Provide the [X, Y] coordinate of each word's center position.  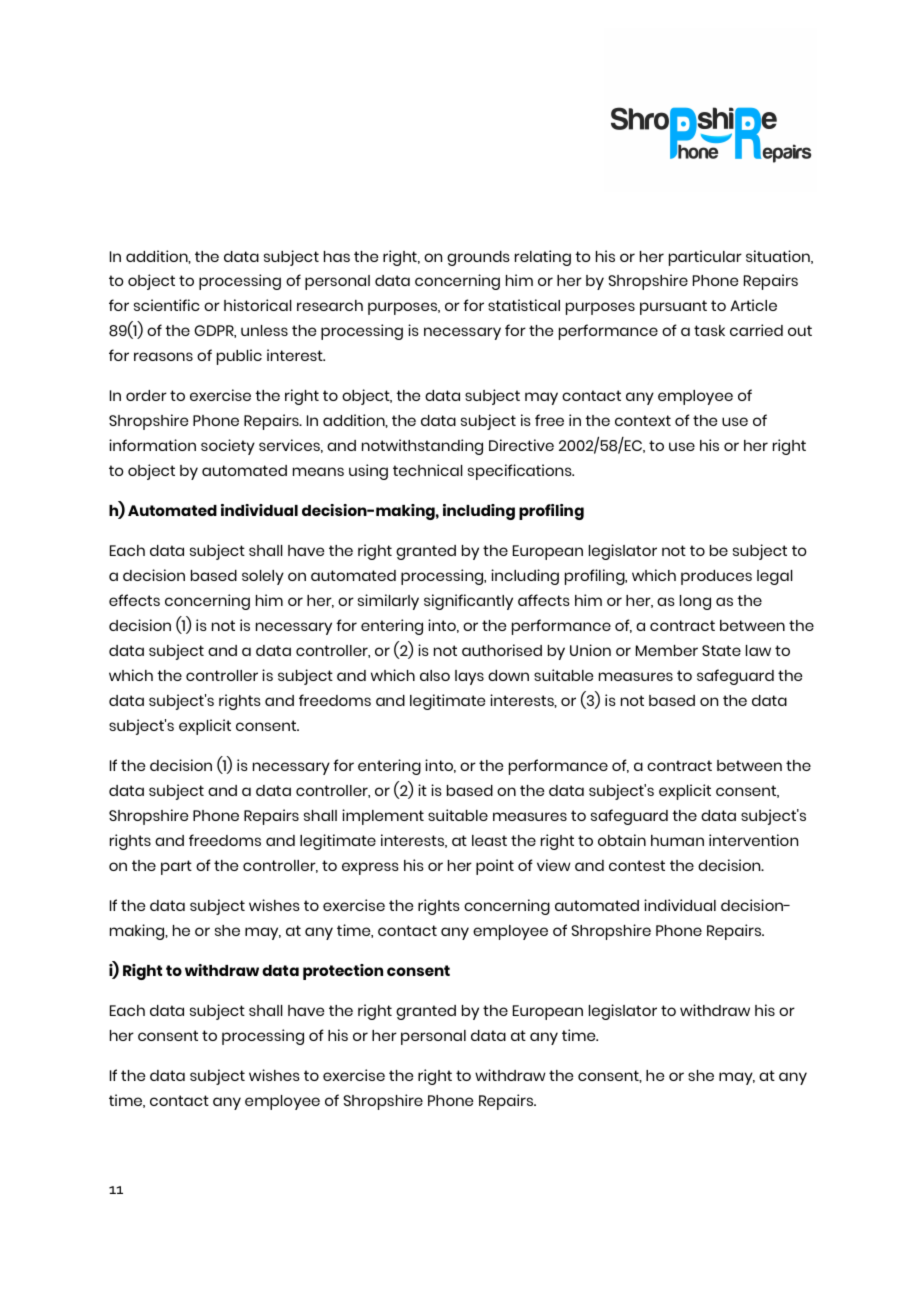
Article [753, 305]
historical [258, 305]
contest [637, 865]
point [495, 867]
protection [343, 972]
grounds [478, 258]
